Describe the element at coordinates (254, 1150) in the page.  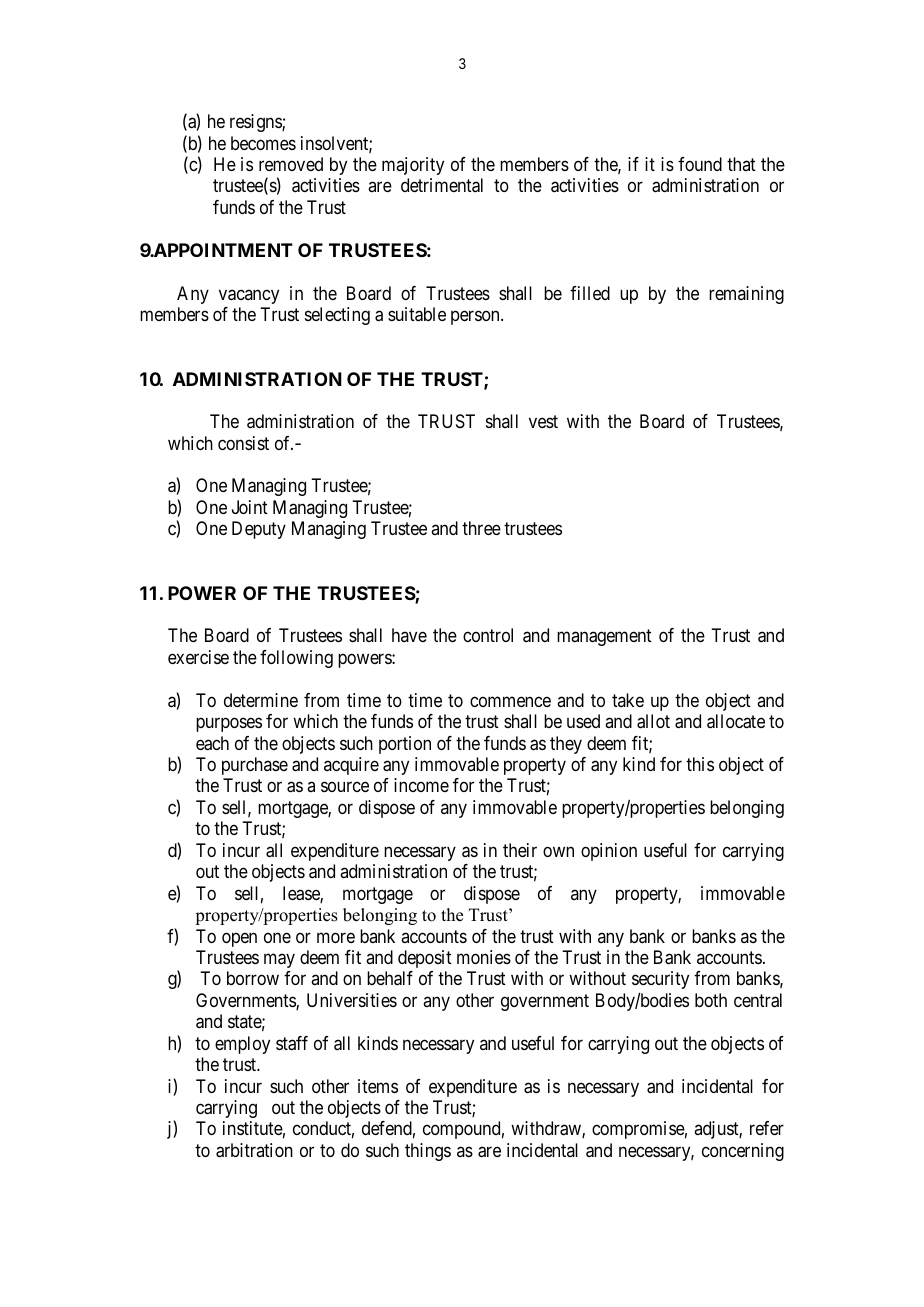
I see `arbitration` at that location.
